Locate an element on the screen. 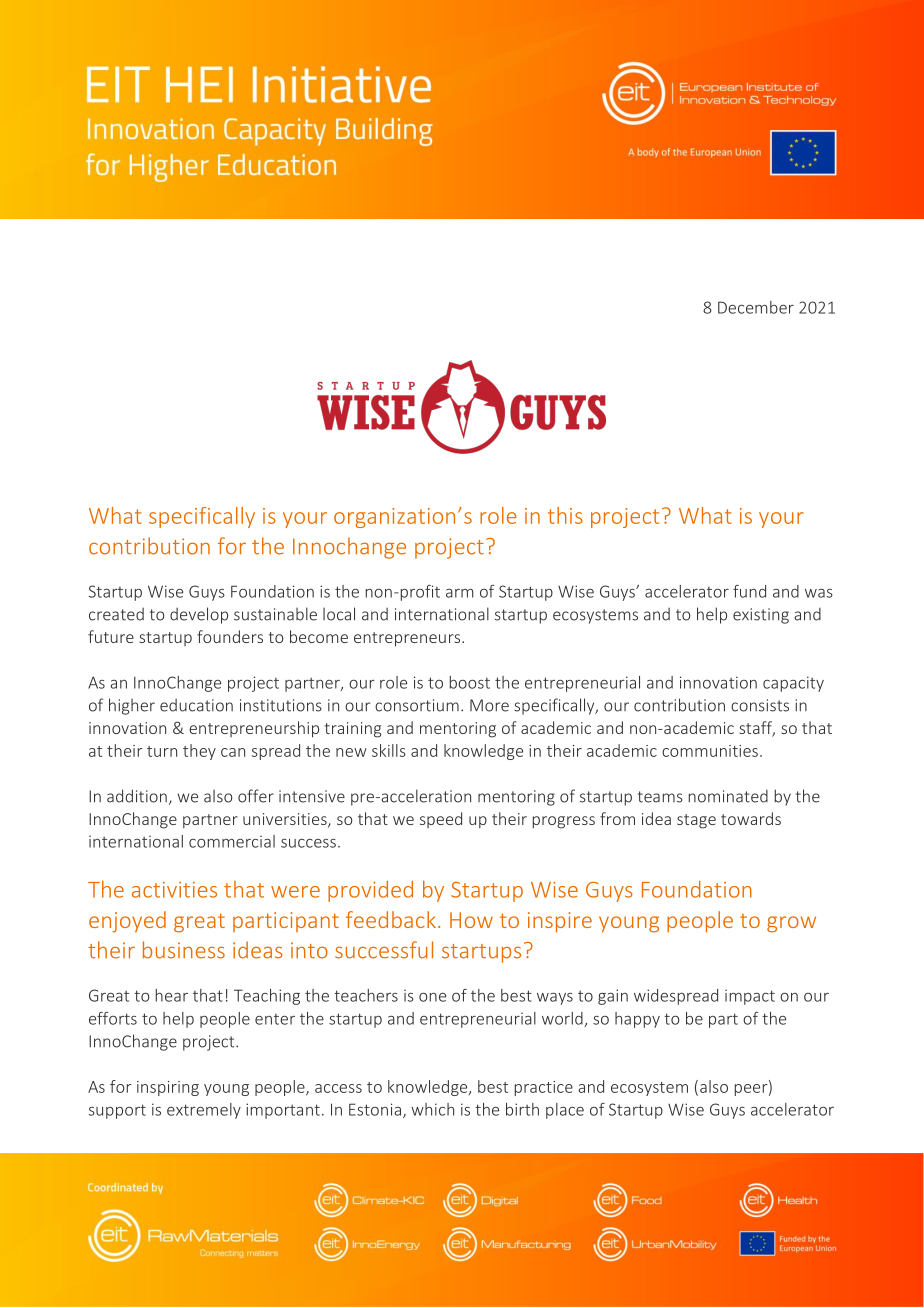 The height and width of the screenshot is (1308, 924). fund is located at coordinates (749, 591).
